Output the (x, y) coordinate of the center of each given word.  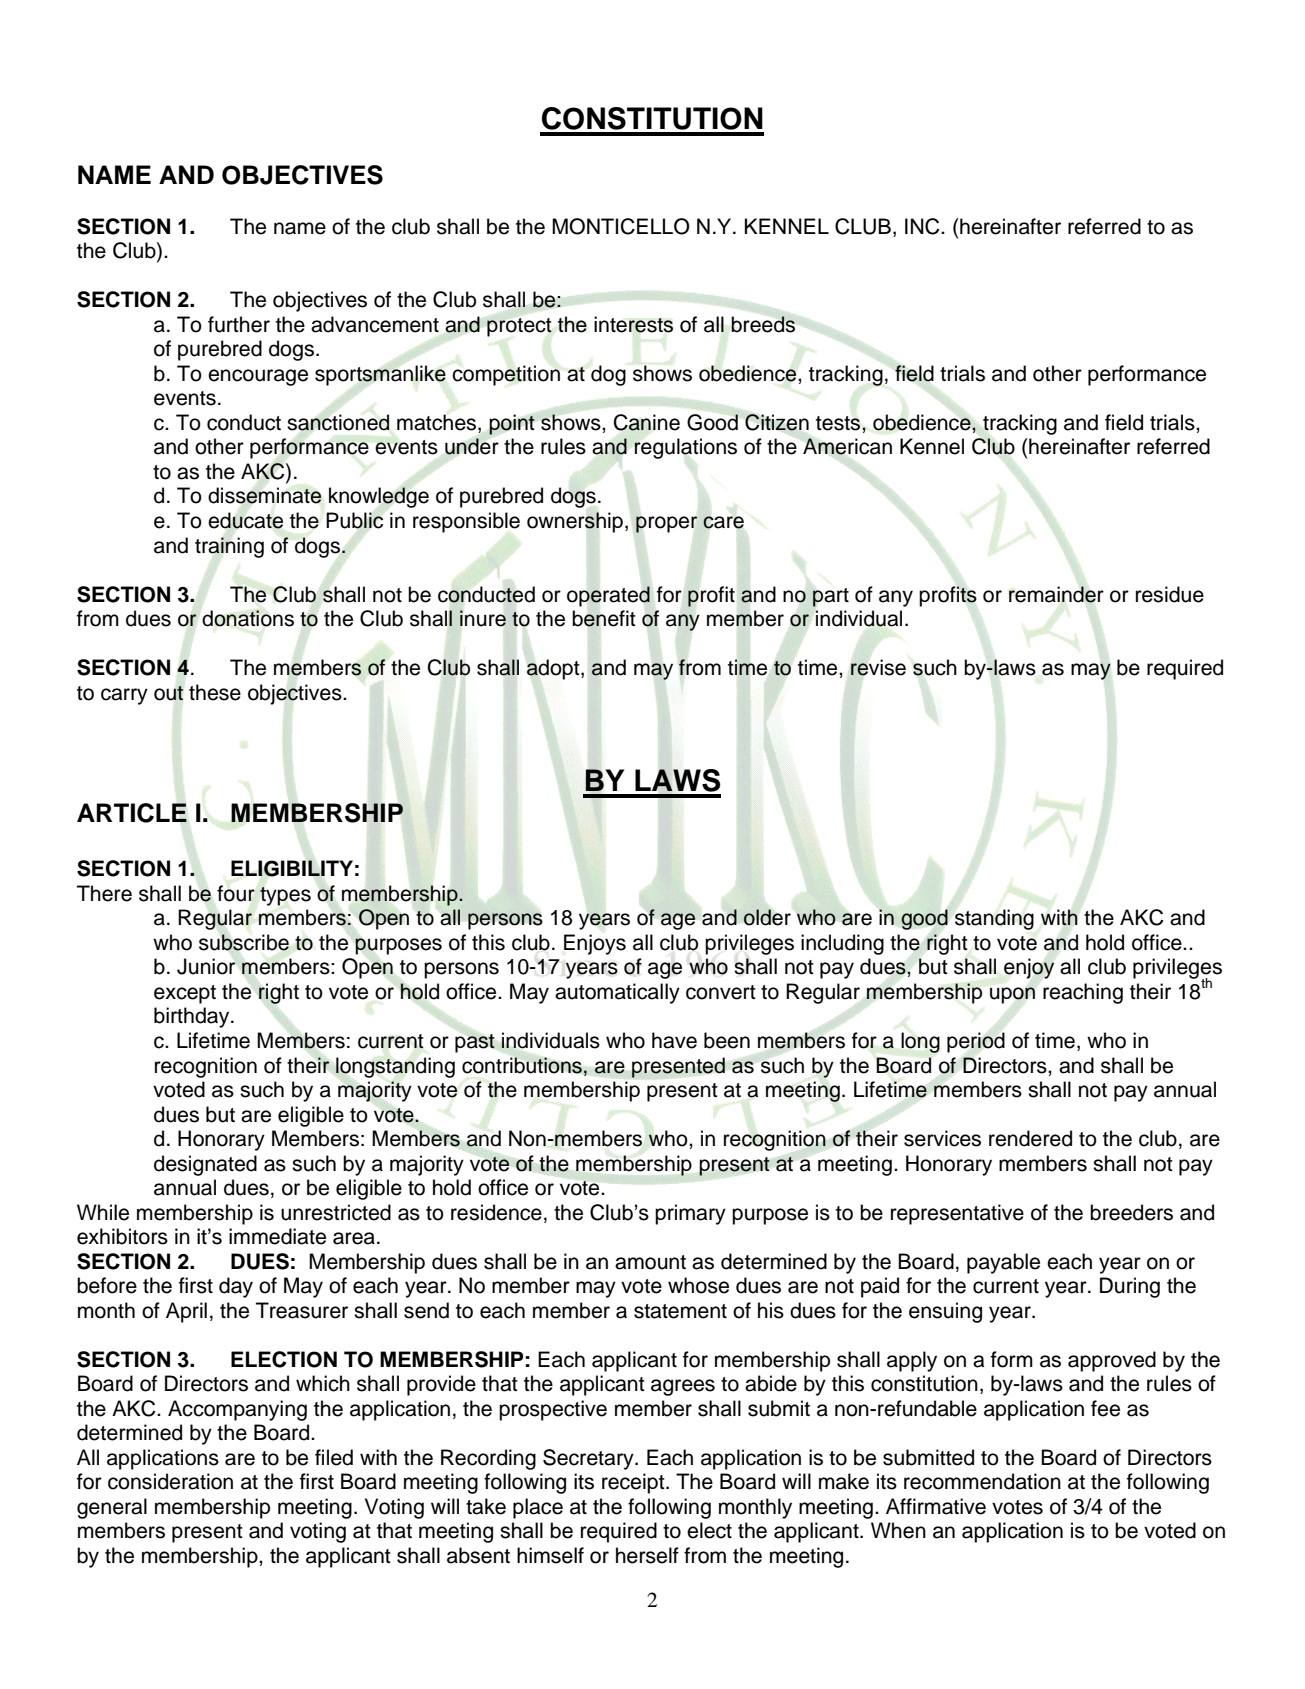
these (215, 692)
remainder (1056, 594)
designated (205, 1165)
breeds (763, 324)
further (239, 324)
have (674, 1040)
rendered (1030, 1138)
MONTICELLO (621, 226)
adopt (554, 669)
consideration (170, 1481)
